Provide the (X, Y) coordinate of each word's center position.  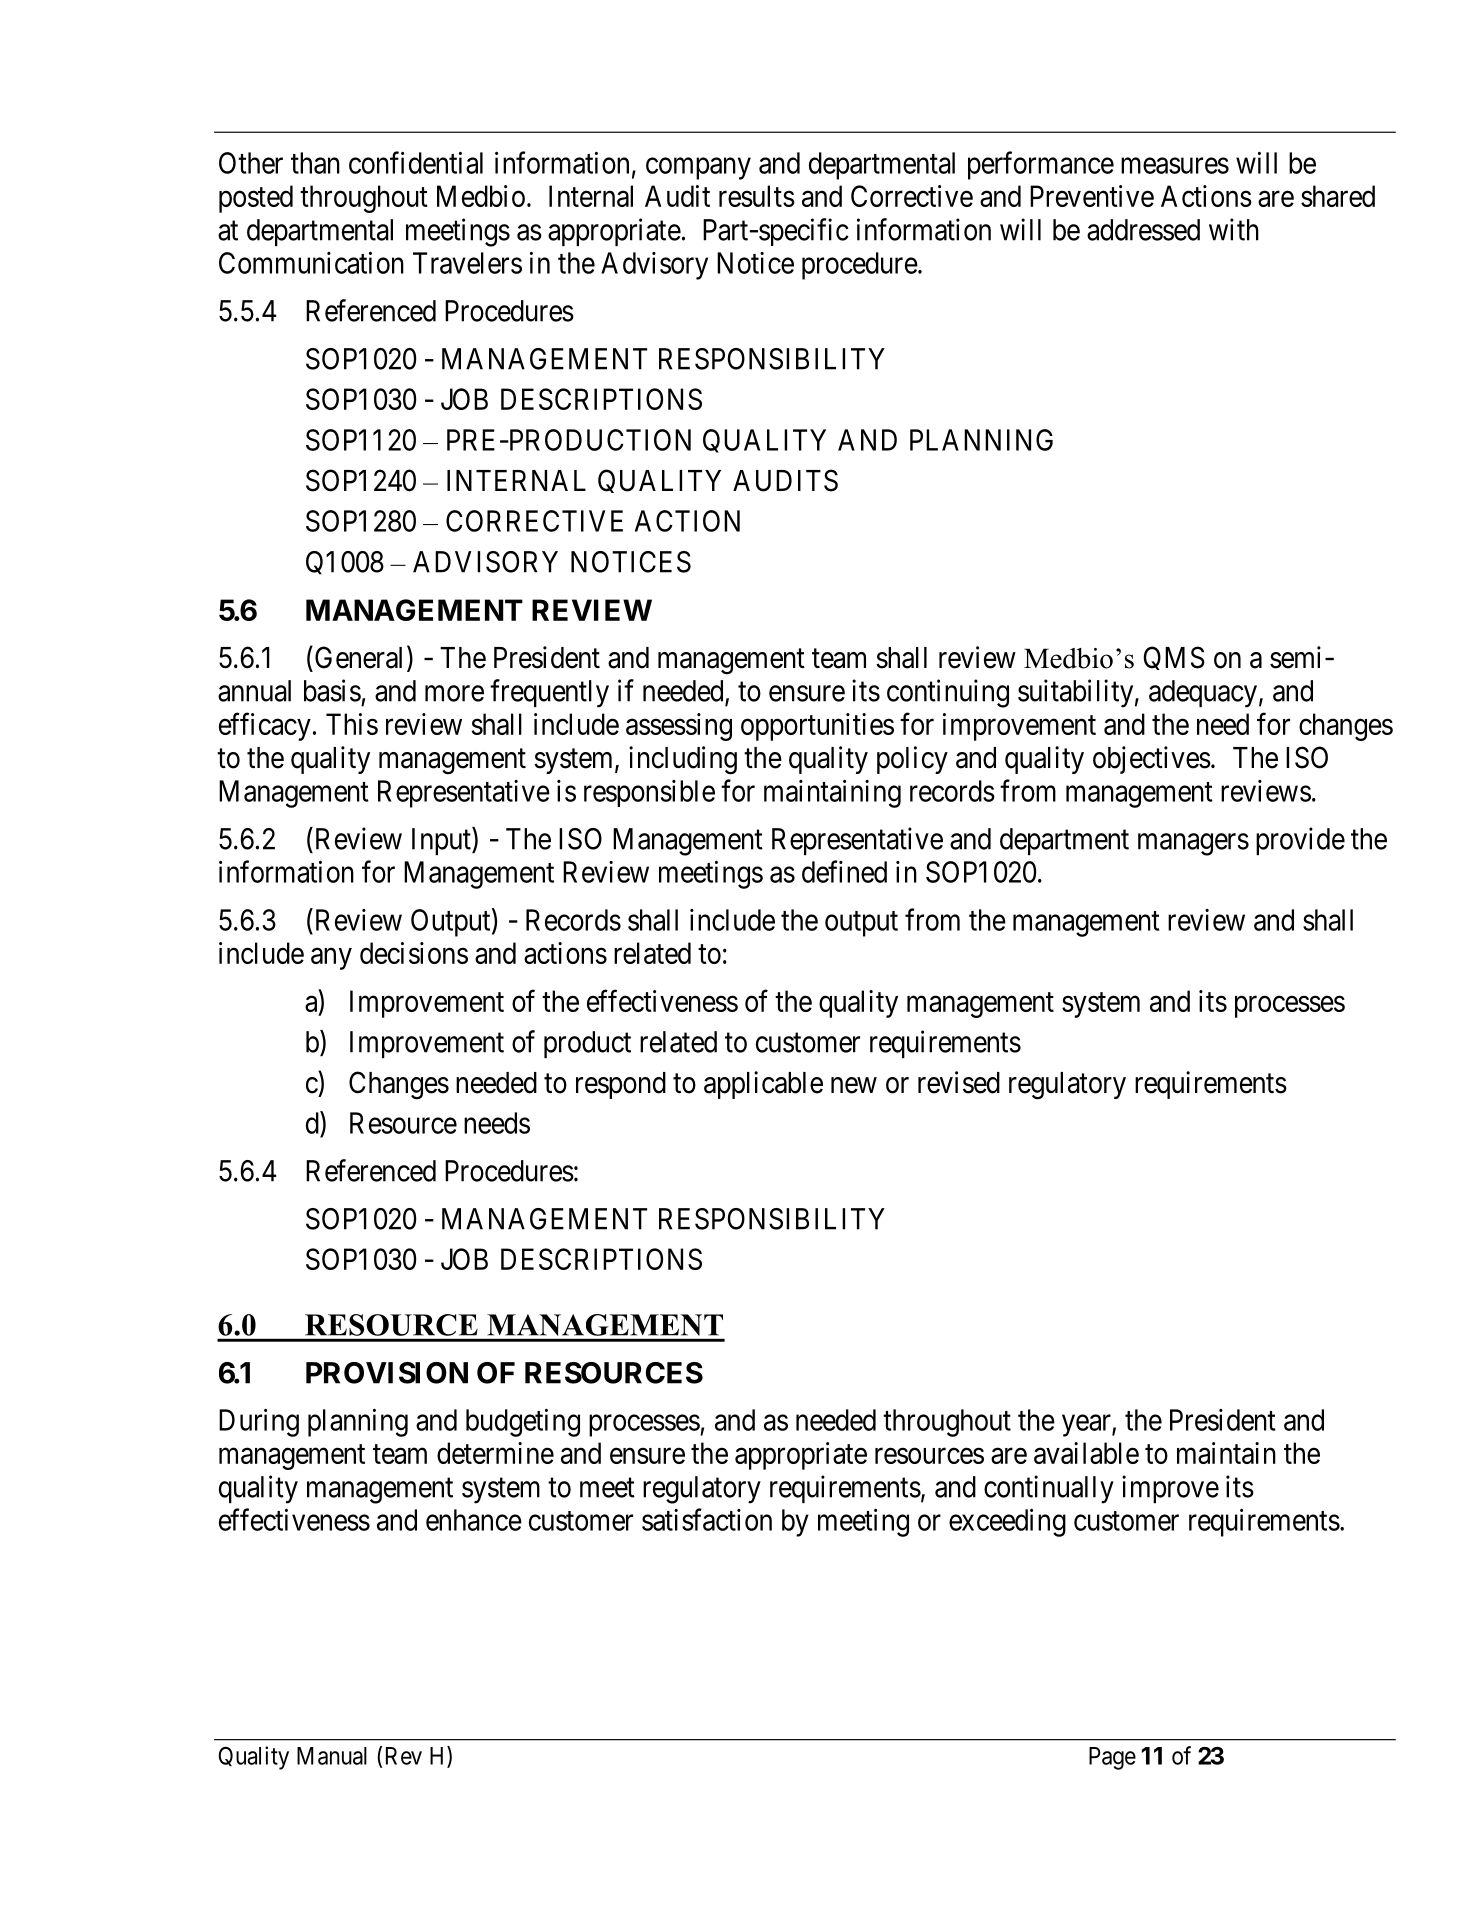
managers (1193, 844)
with (1234, 229)
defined (844, 871)
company (698, 169)
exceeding (1007, 1523)
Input (442, 841)
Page (1112, 1758)
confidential (416, 162)
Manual (332, 1756)
